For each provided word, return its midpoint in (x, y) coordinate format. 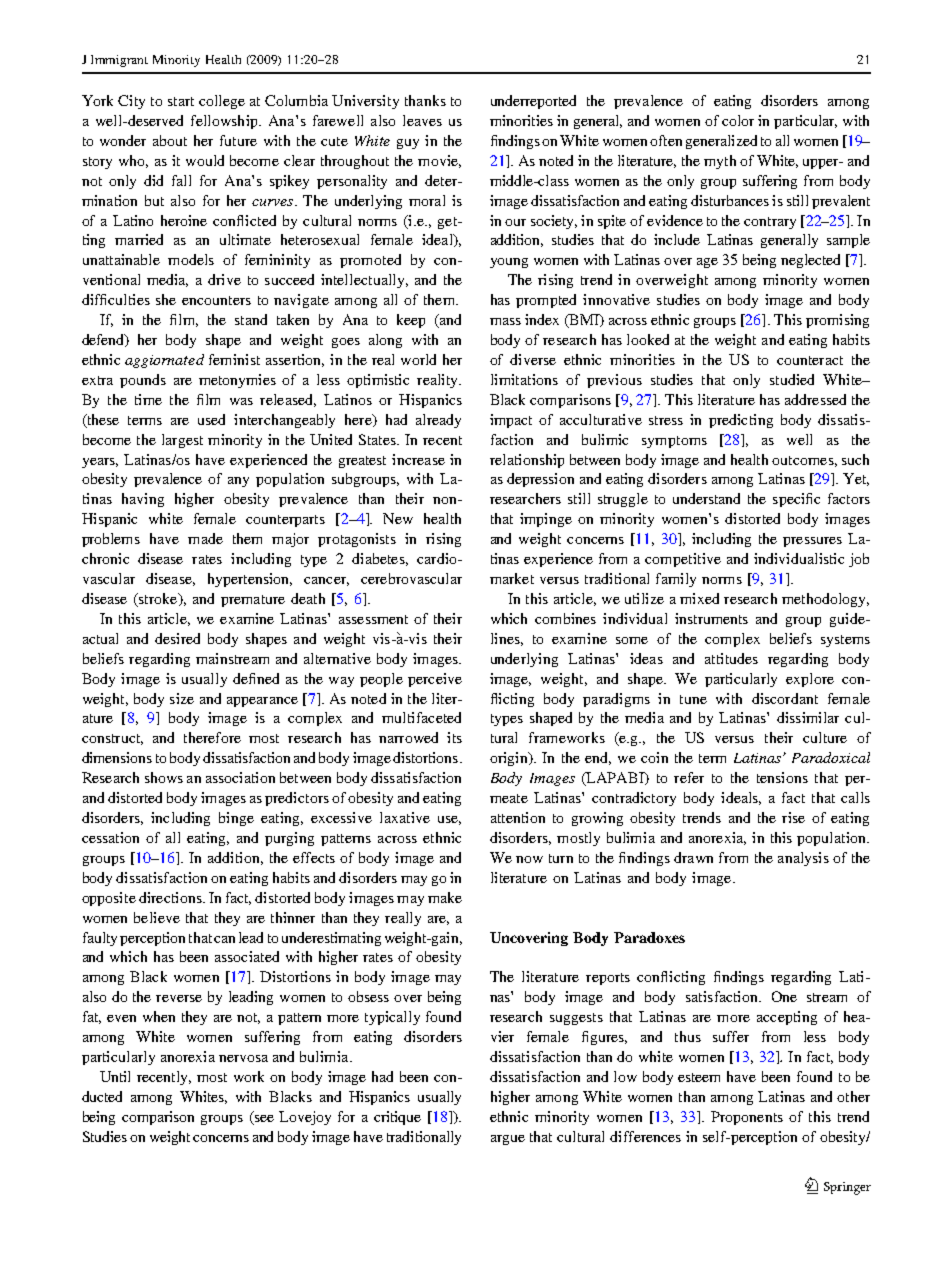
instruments (711, 618)
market (512, 578)
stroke (158, 600)
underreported (533, 102)
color (738, 120)
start (181, 101)
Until (115, 1076)
